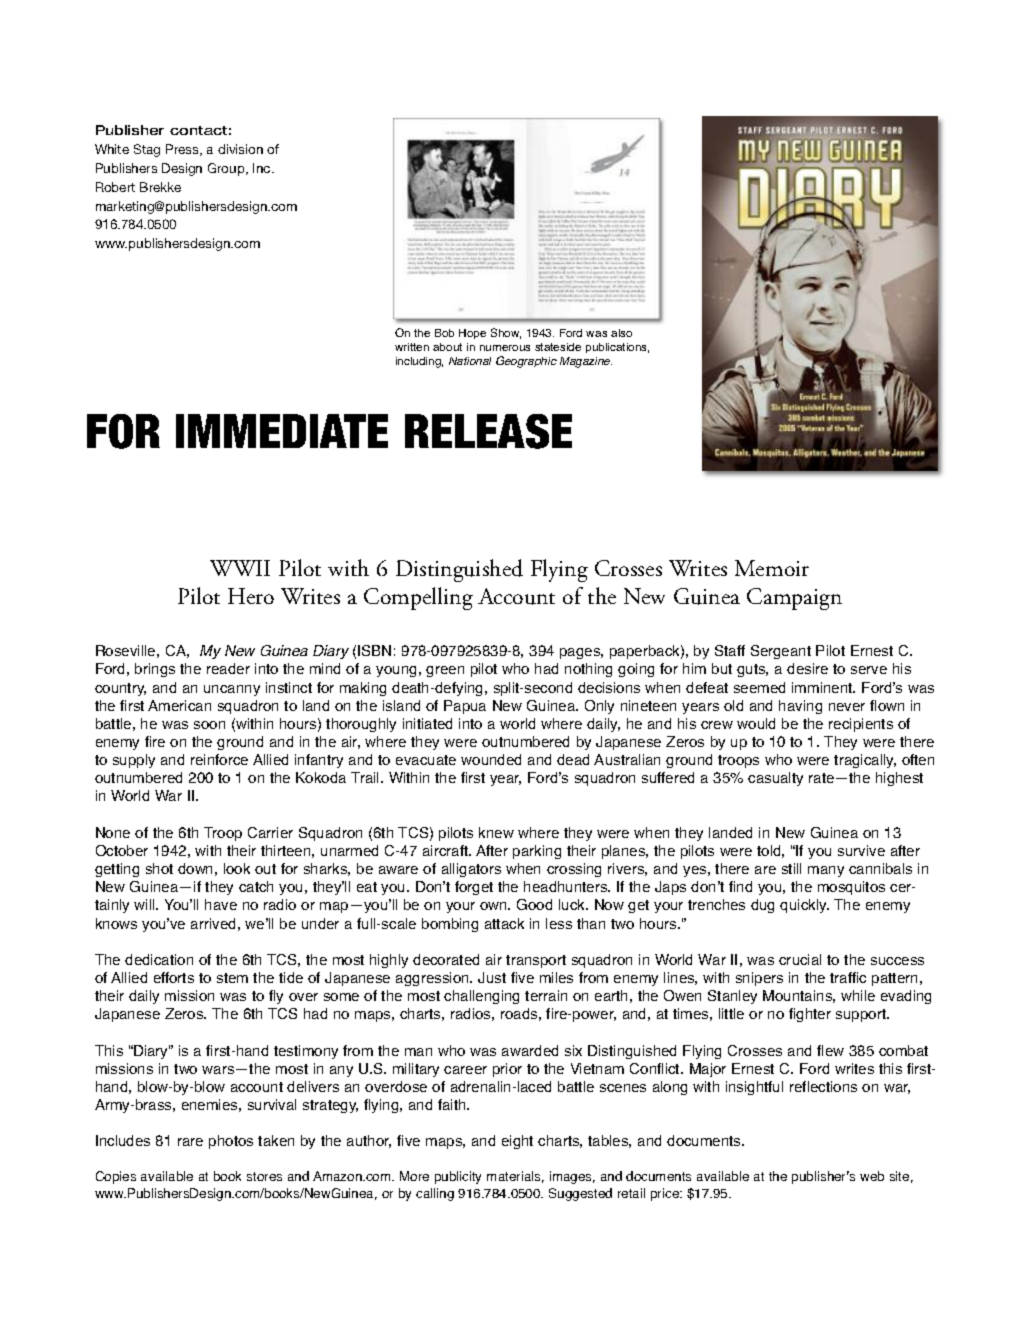 This screenshot has height=1331, width=1028. What do you see at coordinates (282, 431) in the screenshot?
I see `IMMEDIATE` at bounding box center [282, 431].
